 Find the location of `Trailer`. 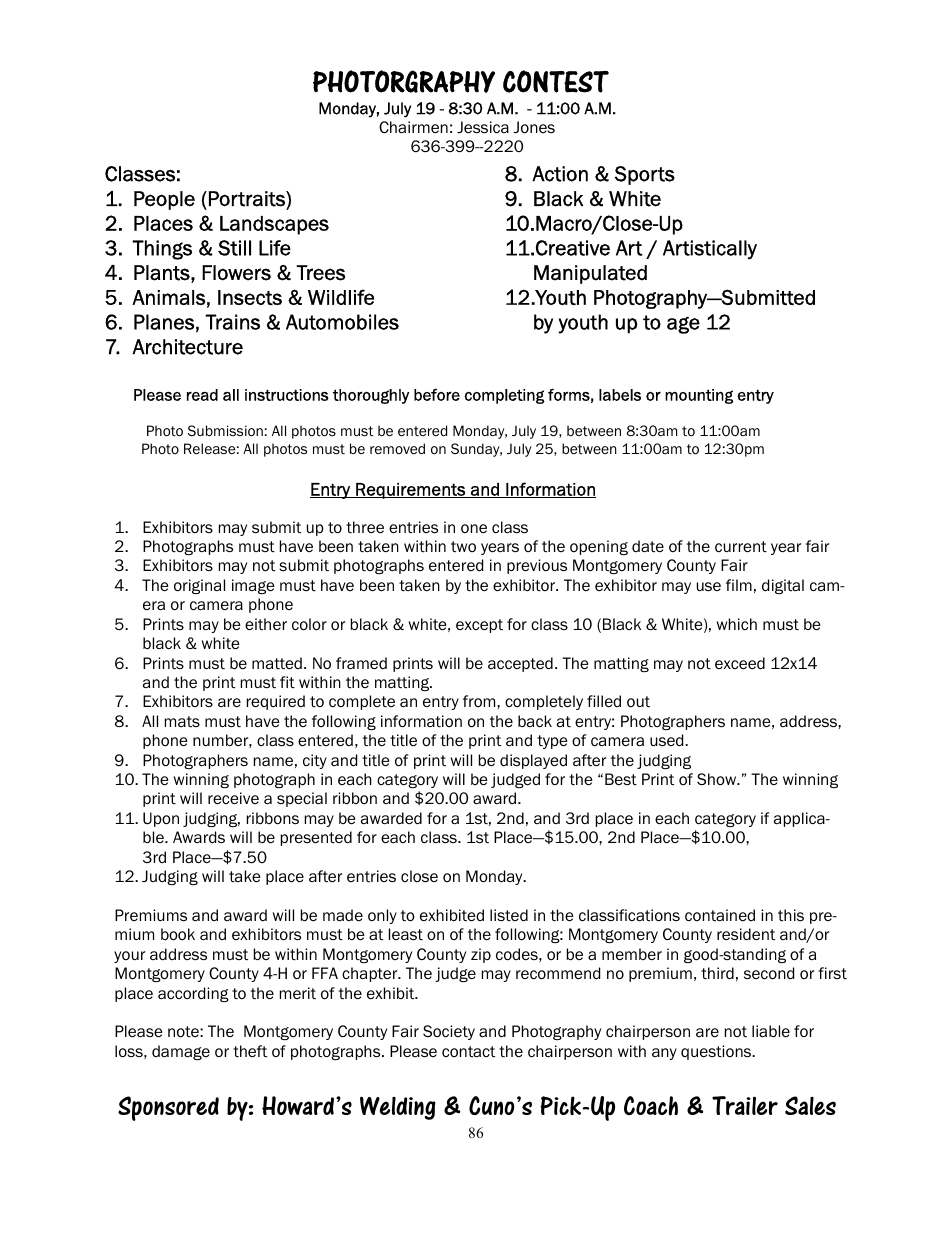

Trailer is located at coordinates (745, 1105).
